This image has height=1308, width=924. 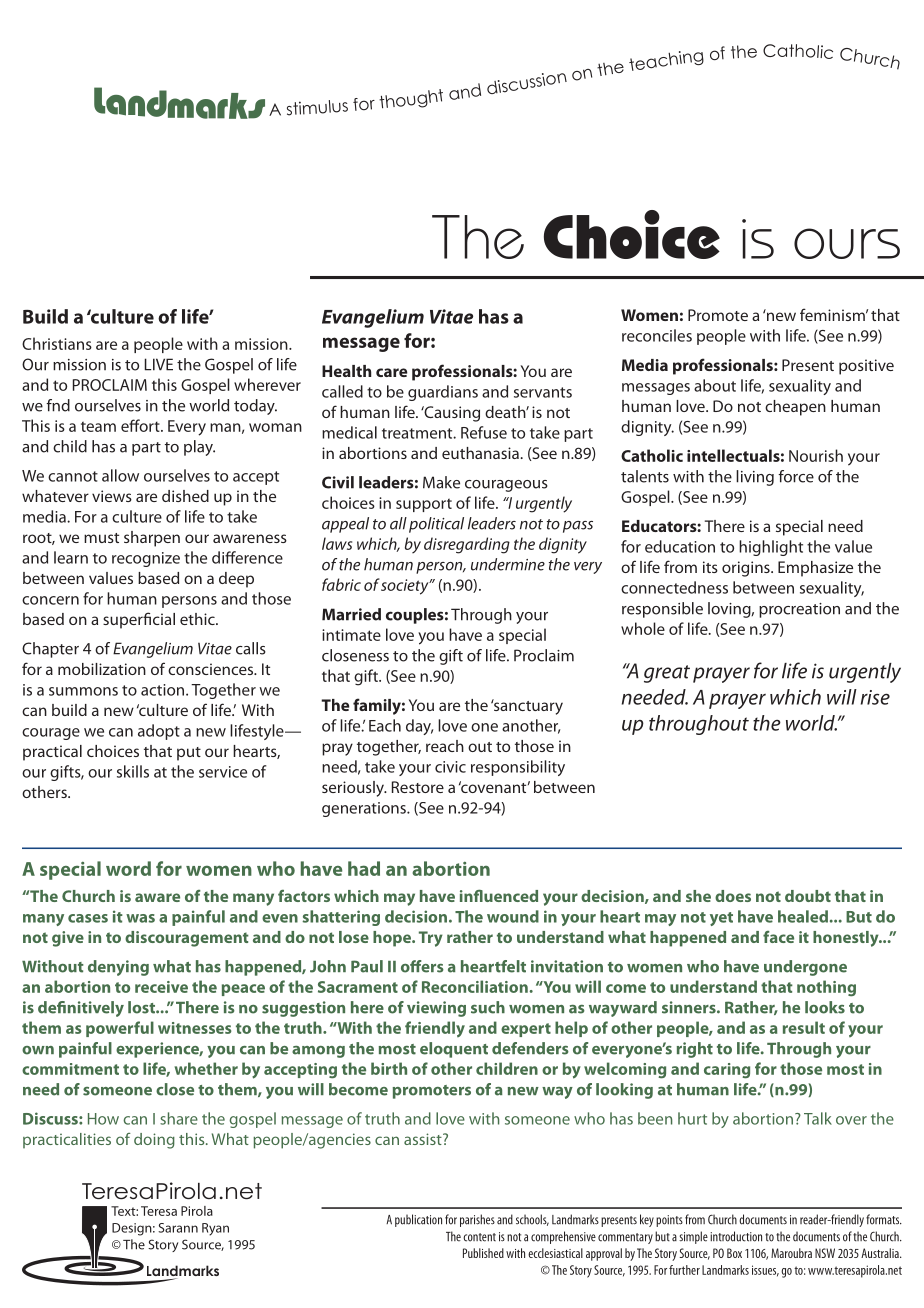 What do you see at coordinates (431, 939) in the image?
I see `Try` at bounding box center [431, 939].
